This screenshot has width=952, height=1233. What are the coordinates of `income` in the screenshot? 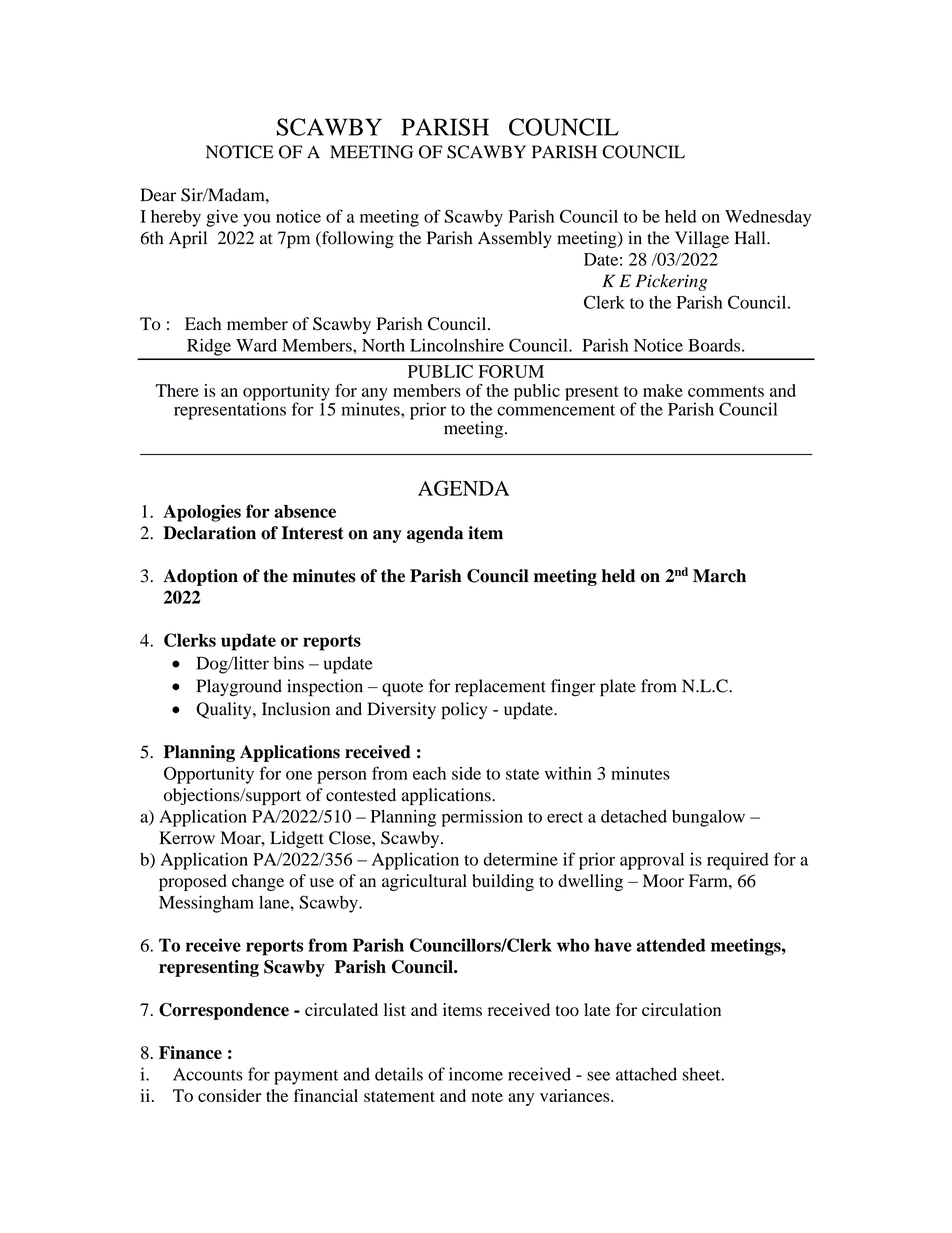 It's located at (476, 1074).
